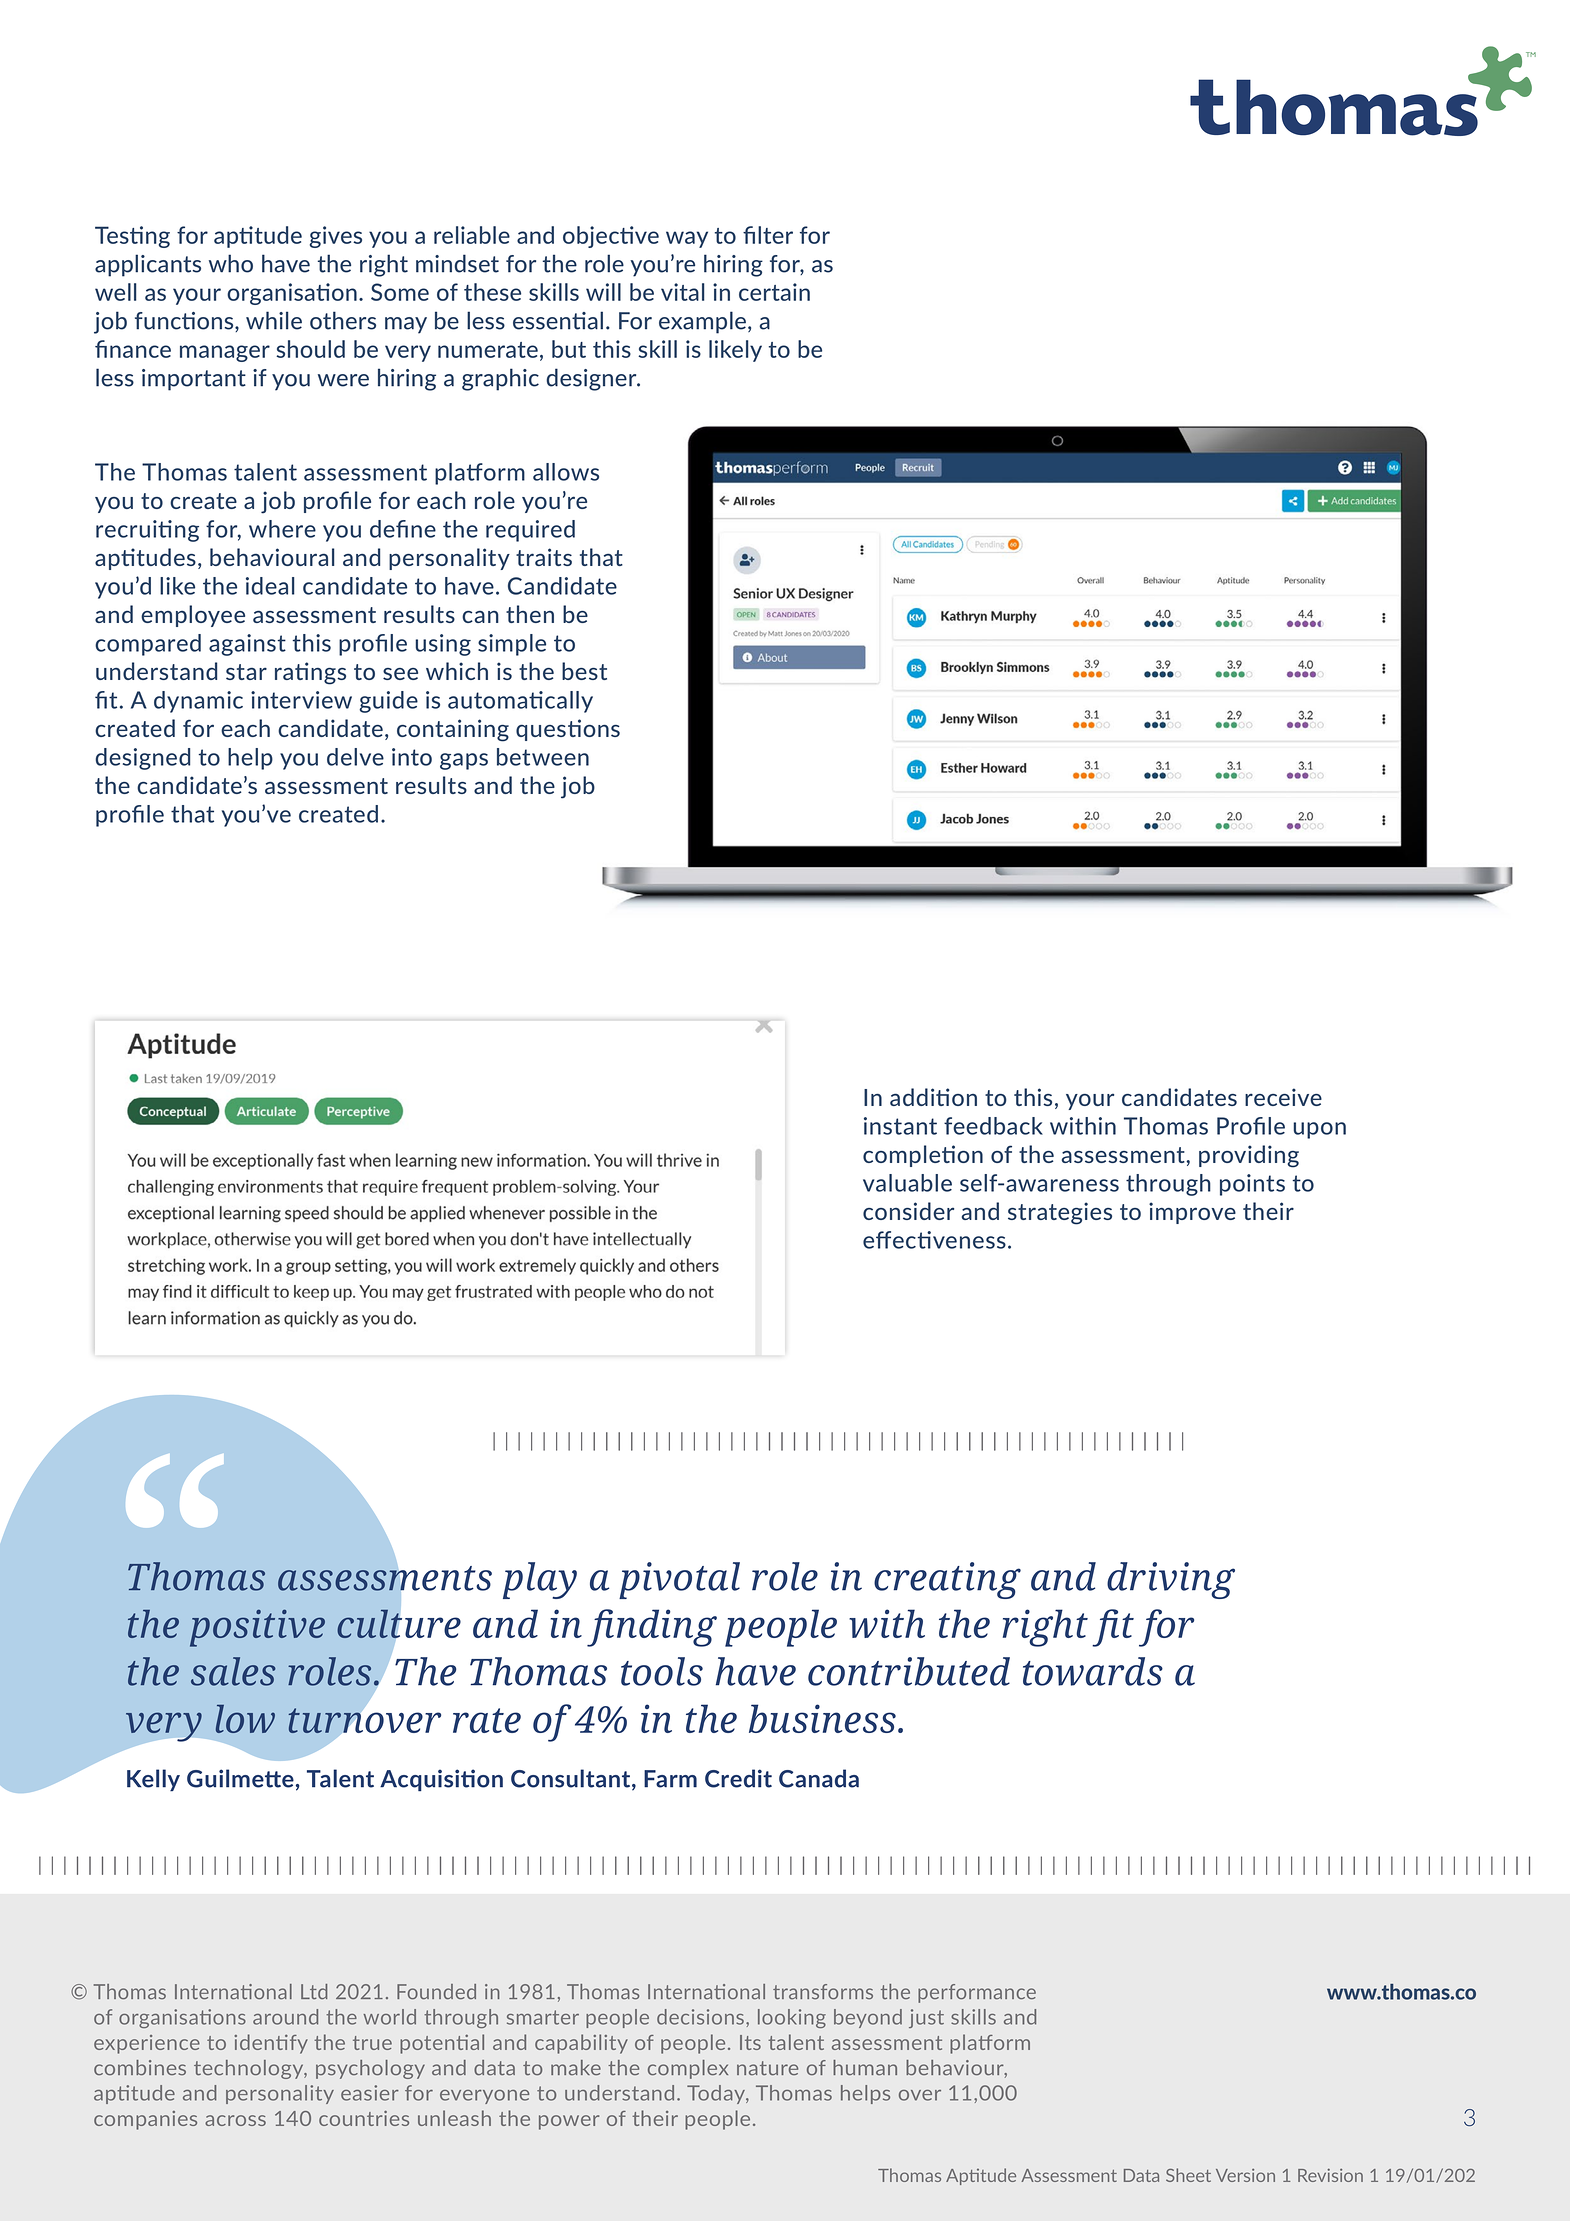 Image resolution: width=1570 pixels, height=2221 pixels. I want to click on delve, so click(355, 757).
